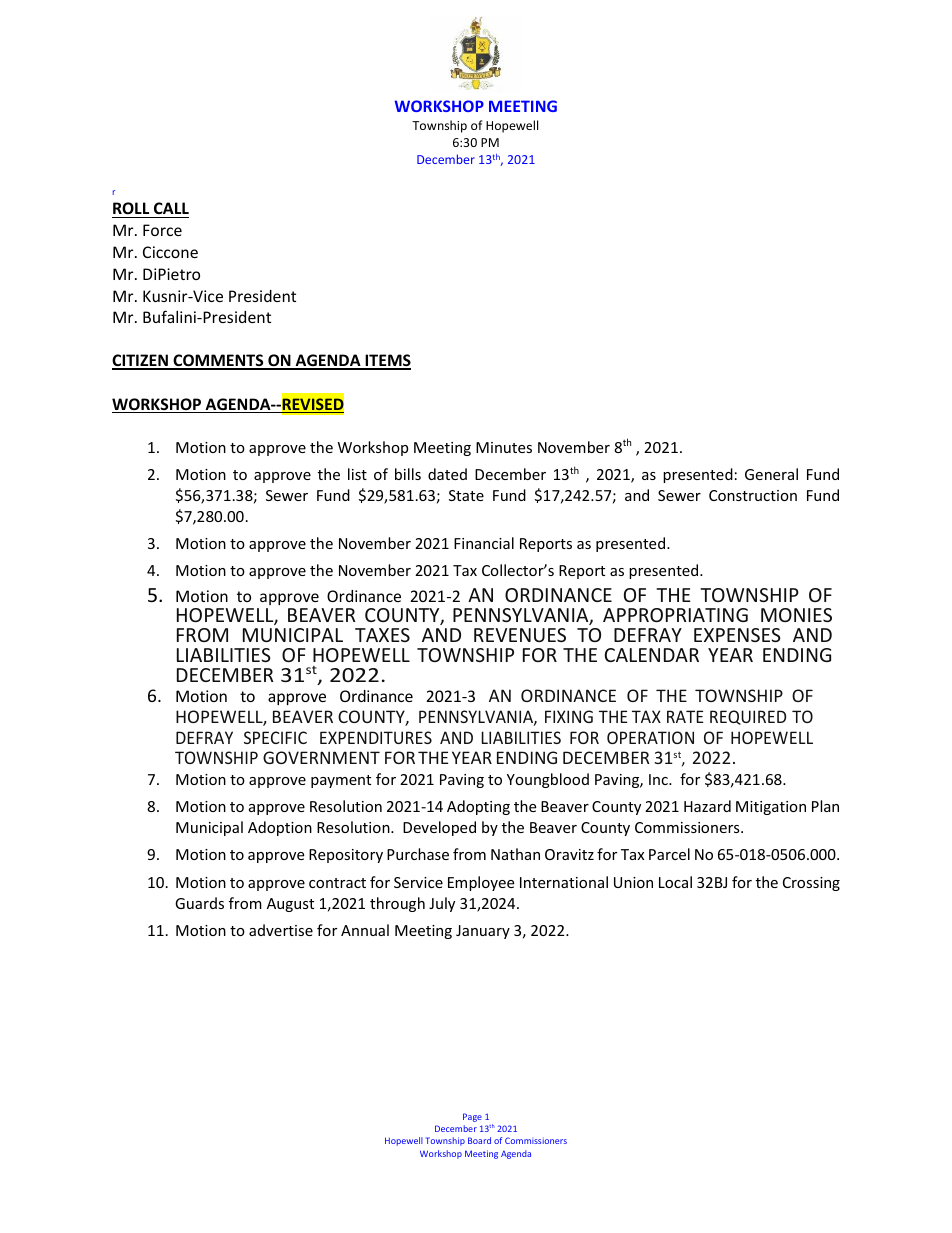  What do you see at coordinates (472, 1117) in the page?
I see `Page` at bounding box center [472, 1117].
